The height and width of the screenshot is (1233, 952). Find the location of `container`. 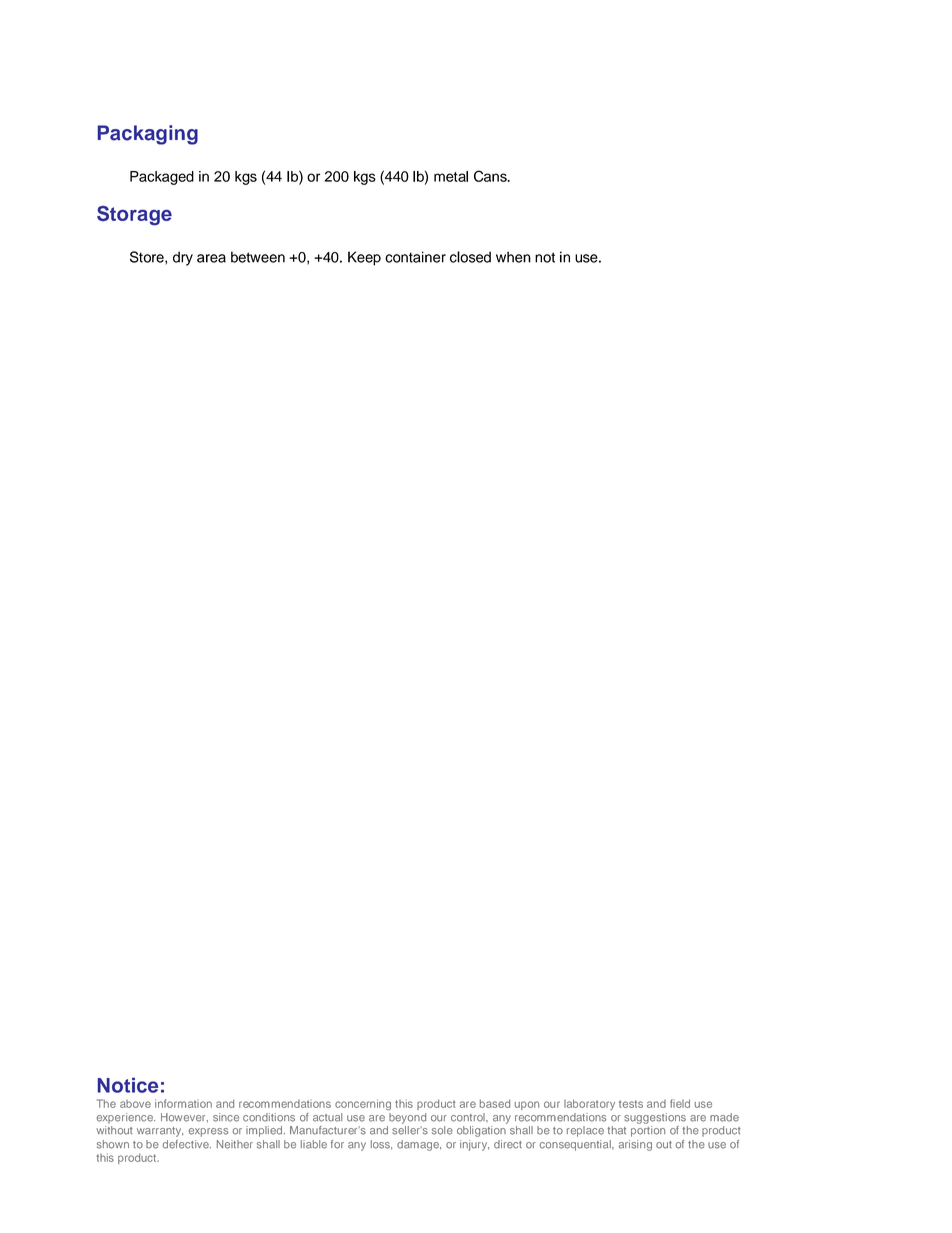

container is located at coordinates (415, 257).
